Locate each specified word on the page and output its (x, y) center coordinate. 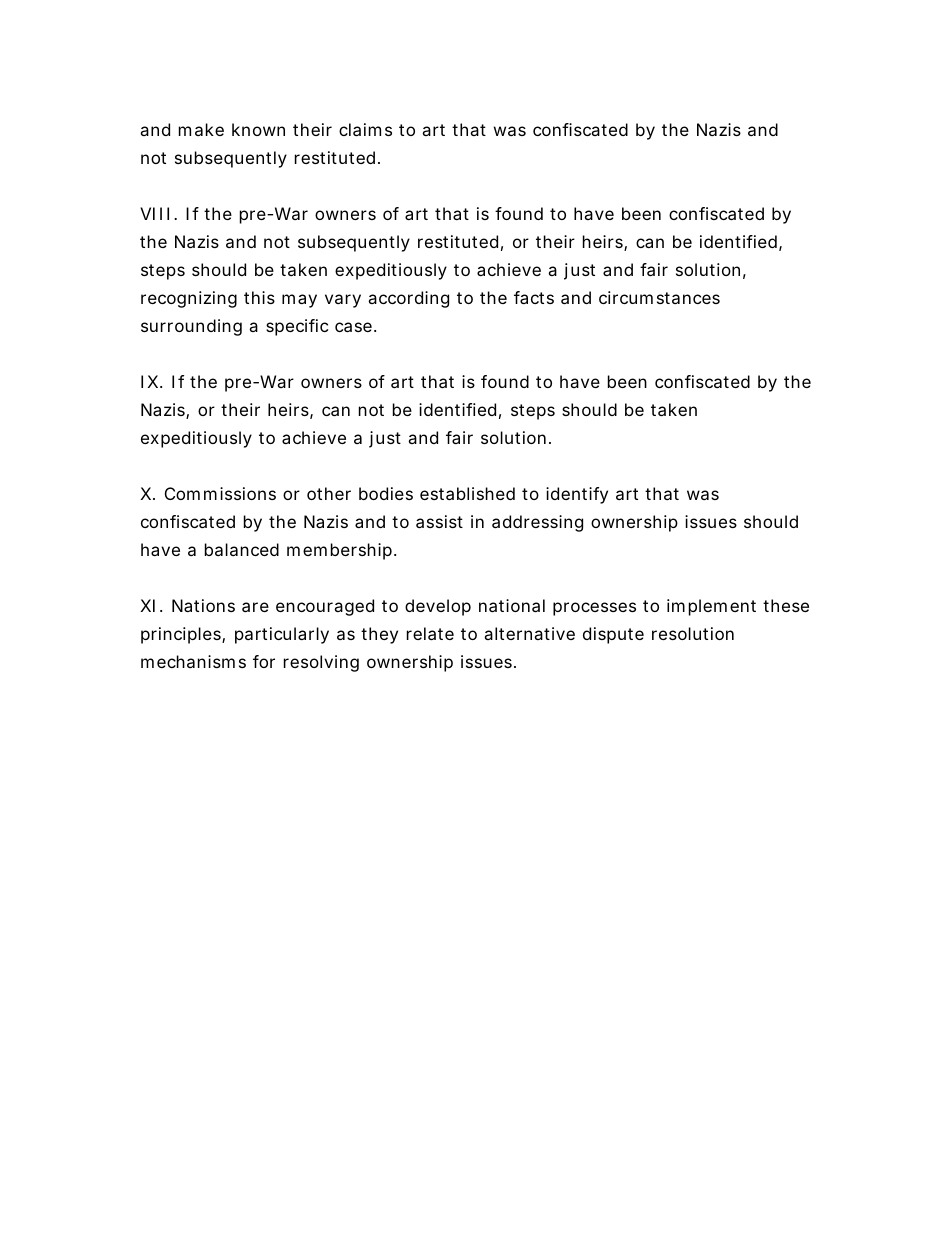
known (258, 129)
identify (577, 495)
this (259, 297)
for (264, 661)
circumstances (659, 297)
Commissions (220, 493)
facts (534, 297)
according (408, 299)
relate (430, 633)
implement (711, 607)
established (467, 493)
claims (365, 129)
